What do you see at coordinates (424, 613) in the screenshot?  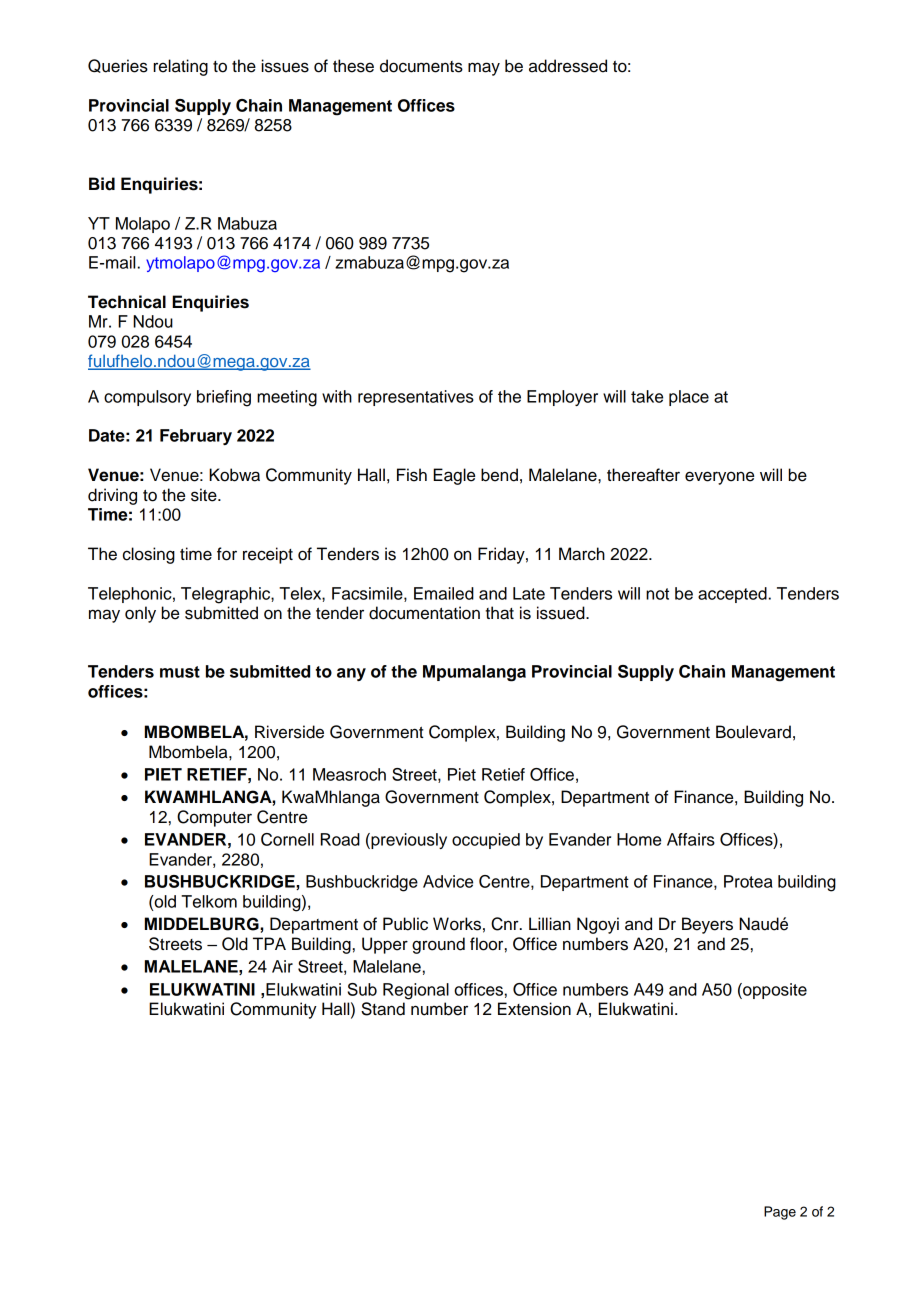 I see `documentation` at bounding box center [424, 613].
